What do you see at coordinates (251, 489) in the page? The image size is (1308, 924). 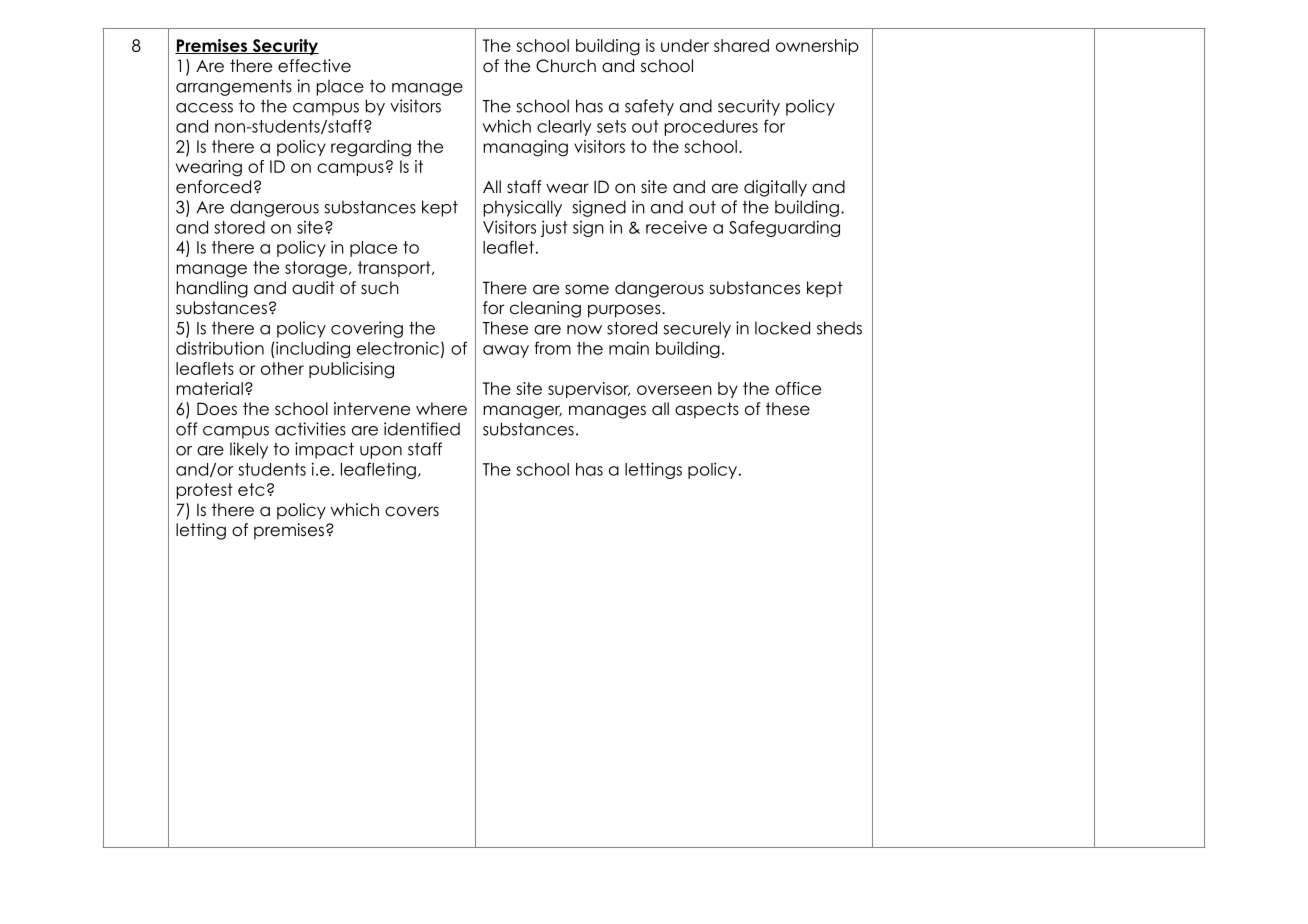 I see `etc` at bounding box center [251, 489].
